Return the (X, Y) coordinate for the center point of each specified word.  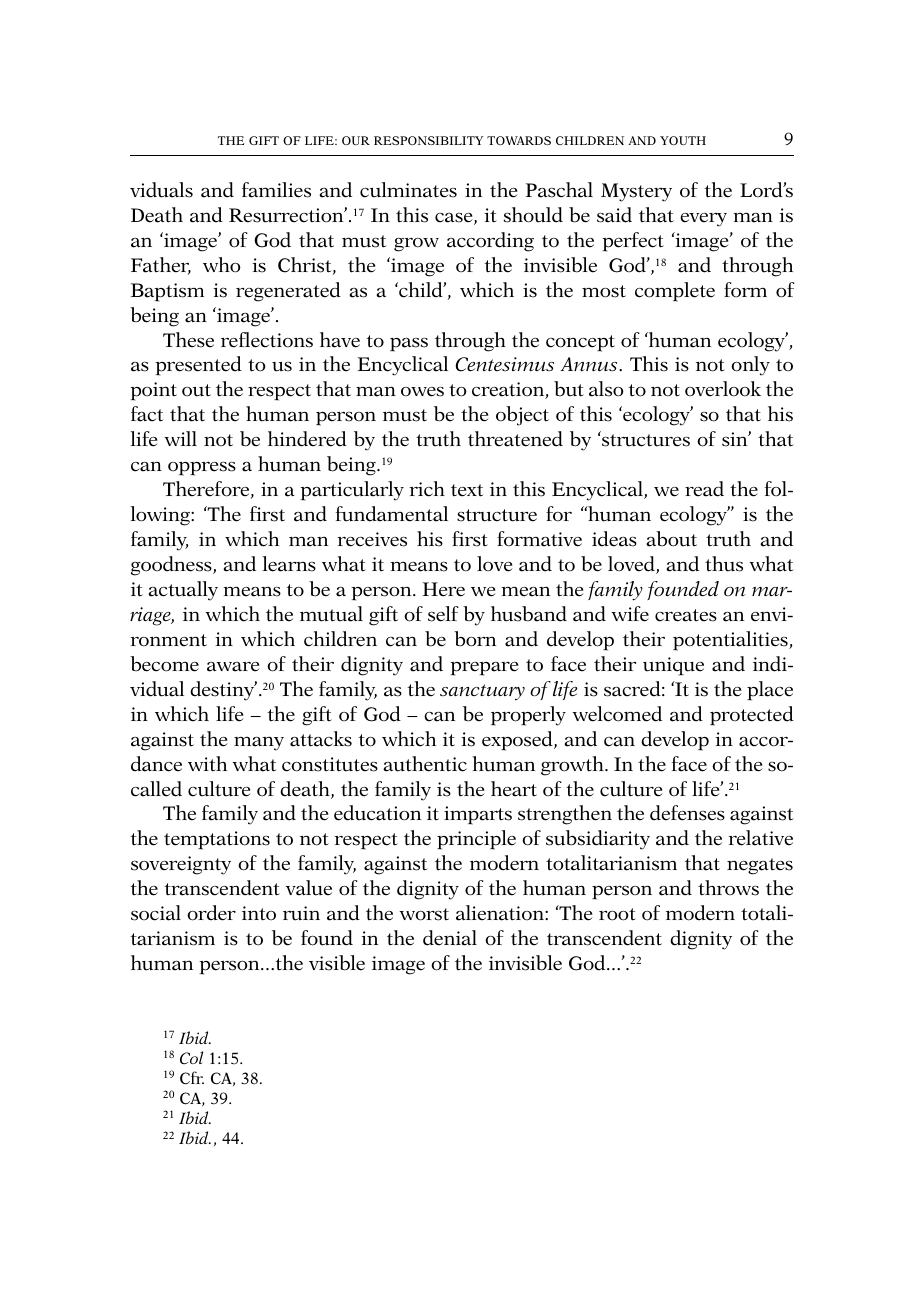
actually (183, 591)
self (443, 614)
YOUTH (683, 140)
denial (450, 938)
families (276, 190)
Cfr (192, 1078)
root (617, 914)
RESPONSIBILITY (429, 140)
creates (686, 615)
